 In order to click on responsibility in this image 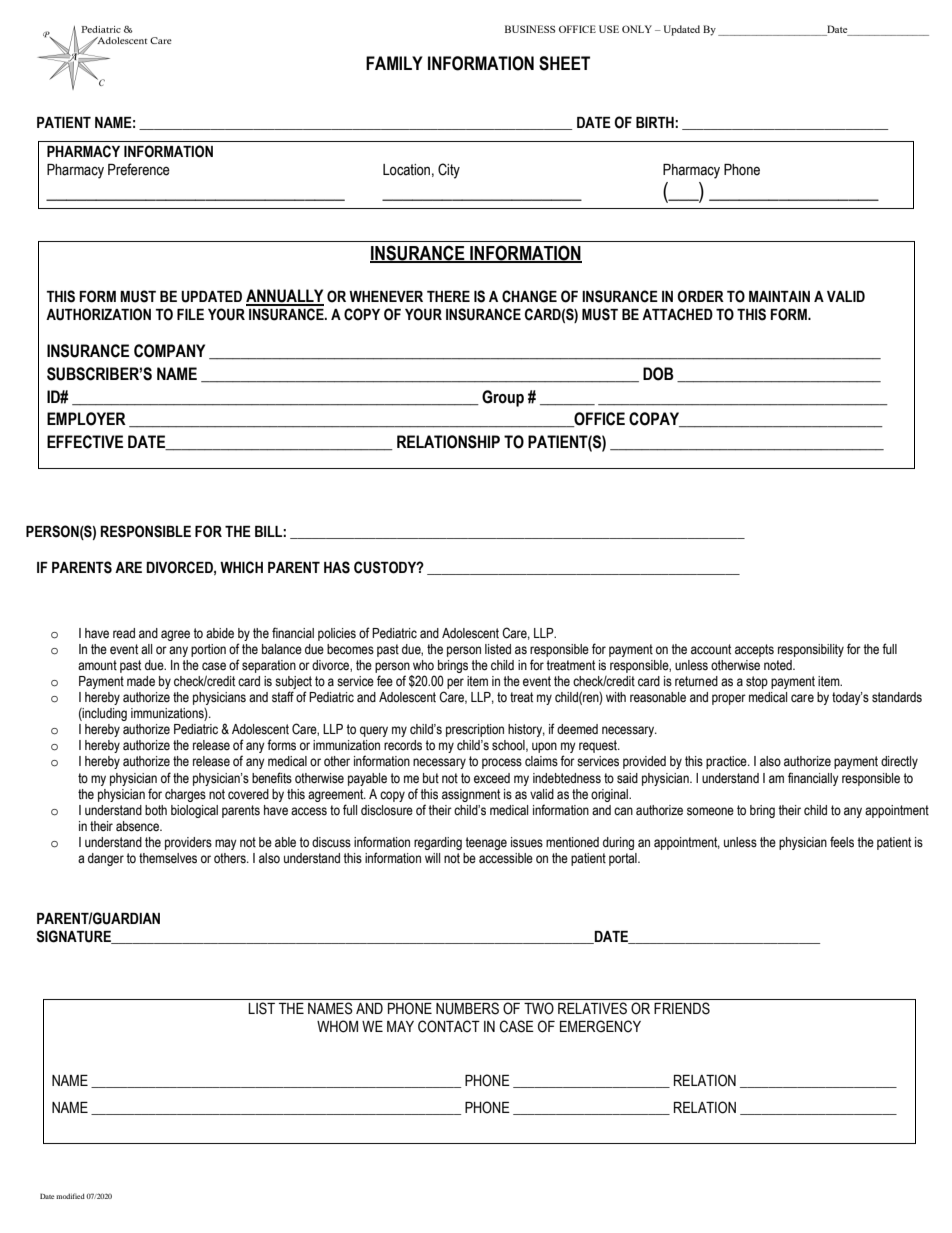, I will do `click(811, 650)`.
